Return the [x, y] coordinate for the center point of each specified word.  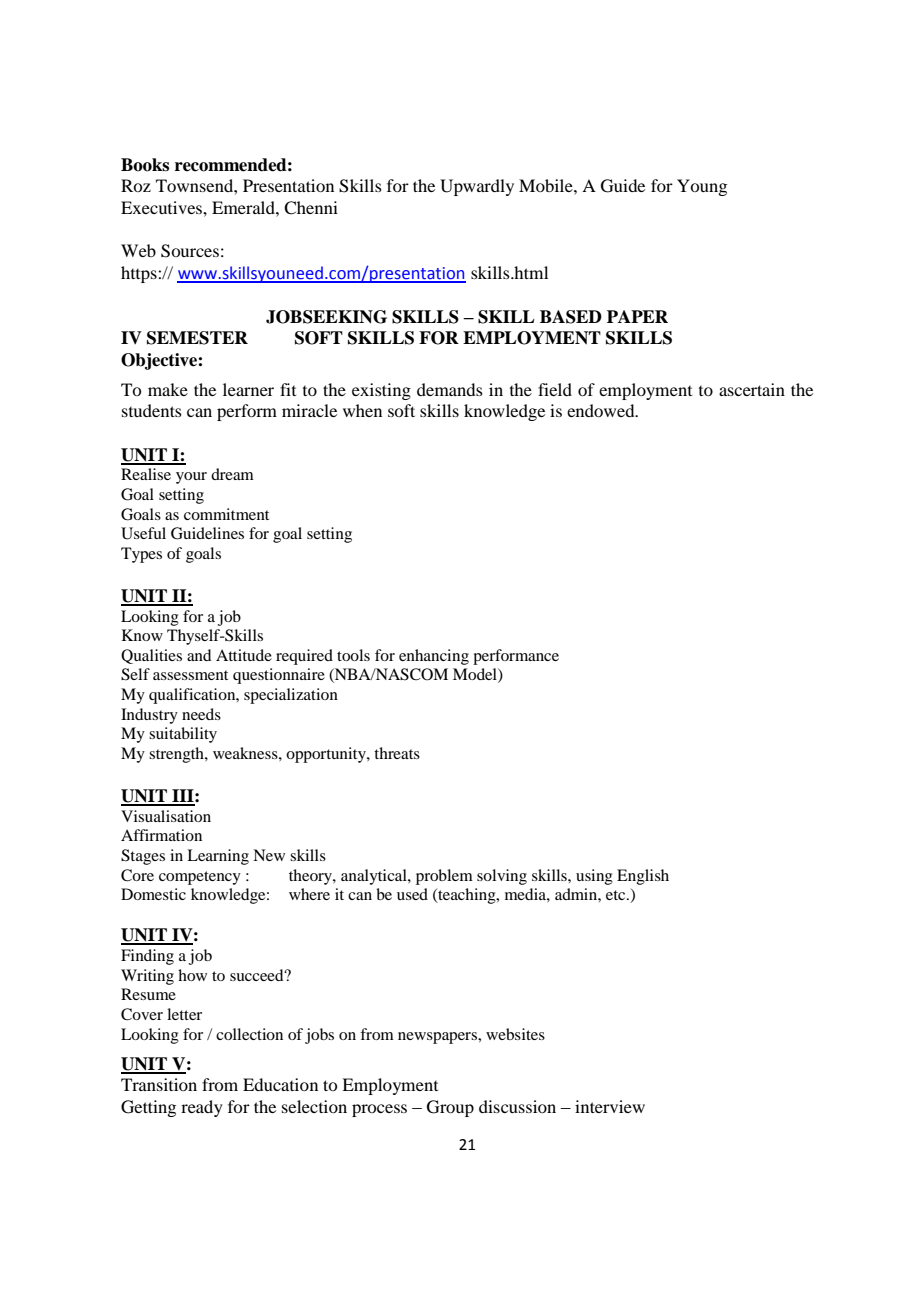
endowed [602, 410]
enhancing [434, 657]
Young [702, 187]
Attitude [244, 655]
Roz [136, 185]
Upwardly [477, 187]
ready [202, 1108]
